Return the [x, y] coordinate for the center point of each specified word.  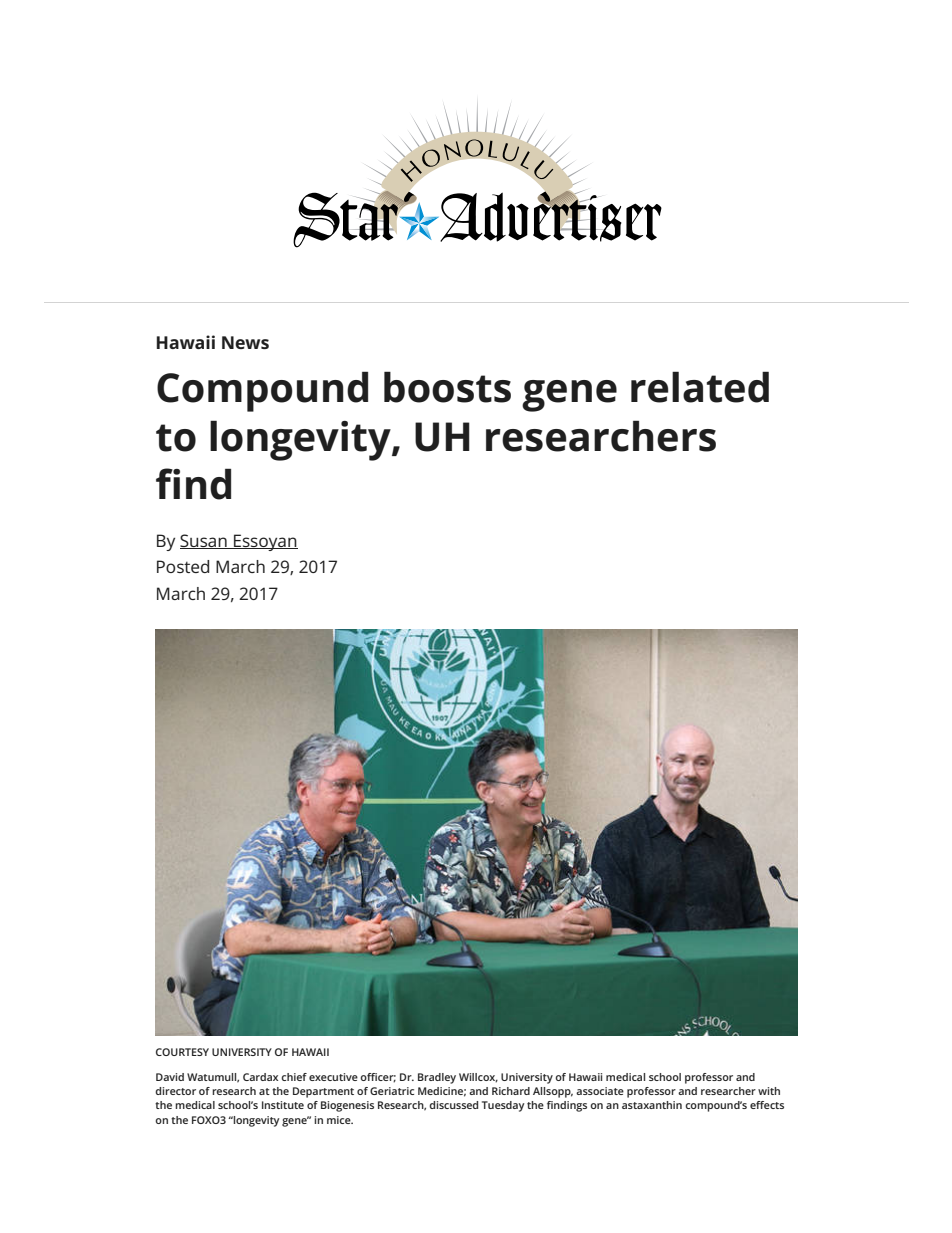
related [700, 387]
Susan [204, 541]
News [245, 342]
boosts [447, 387]
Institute [283, 1105]
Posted [183, 566]
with [769, 1091]
